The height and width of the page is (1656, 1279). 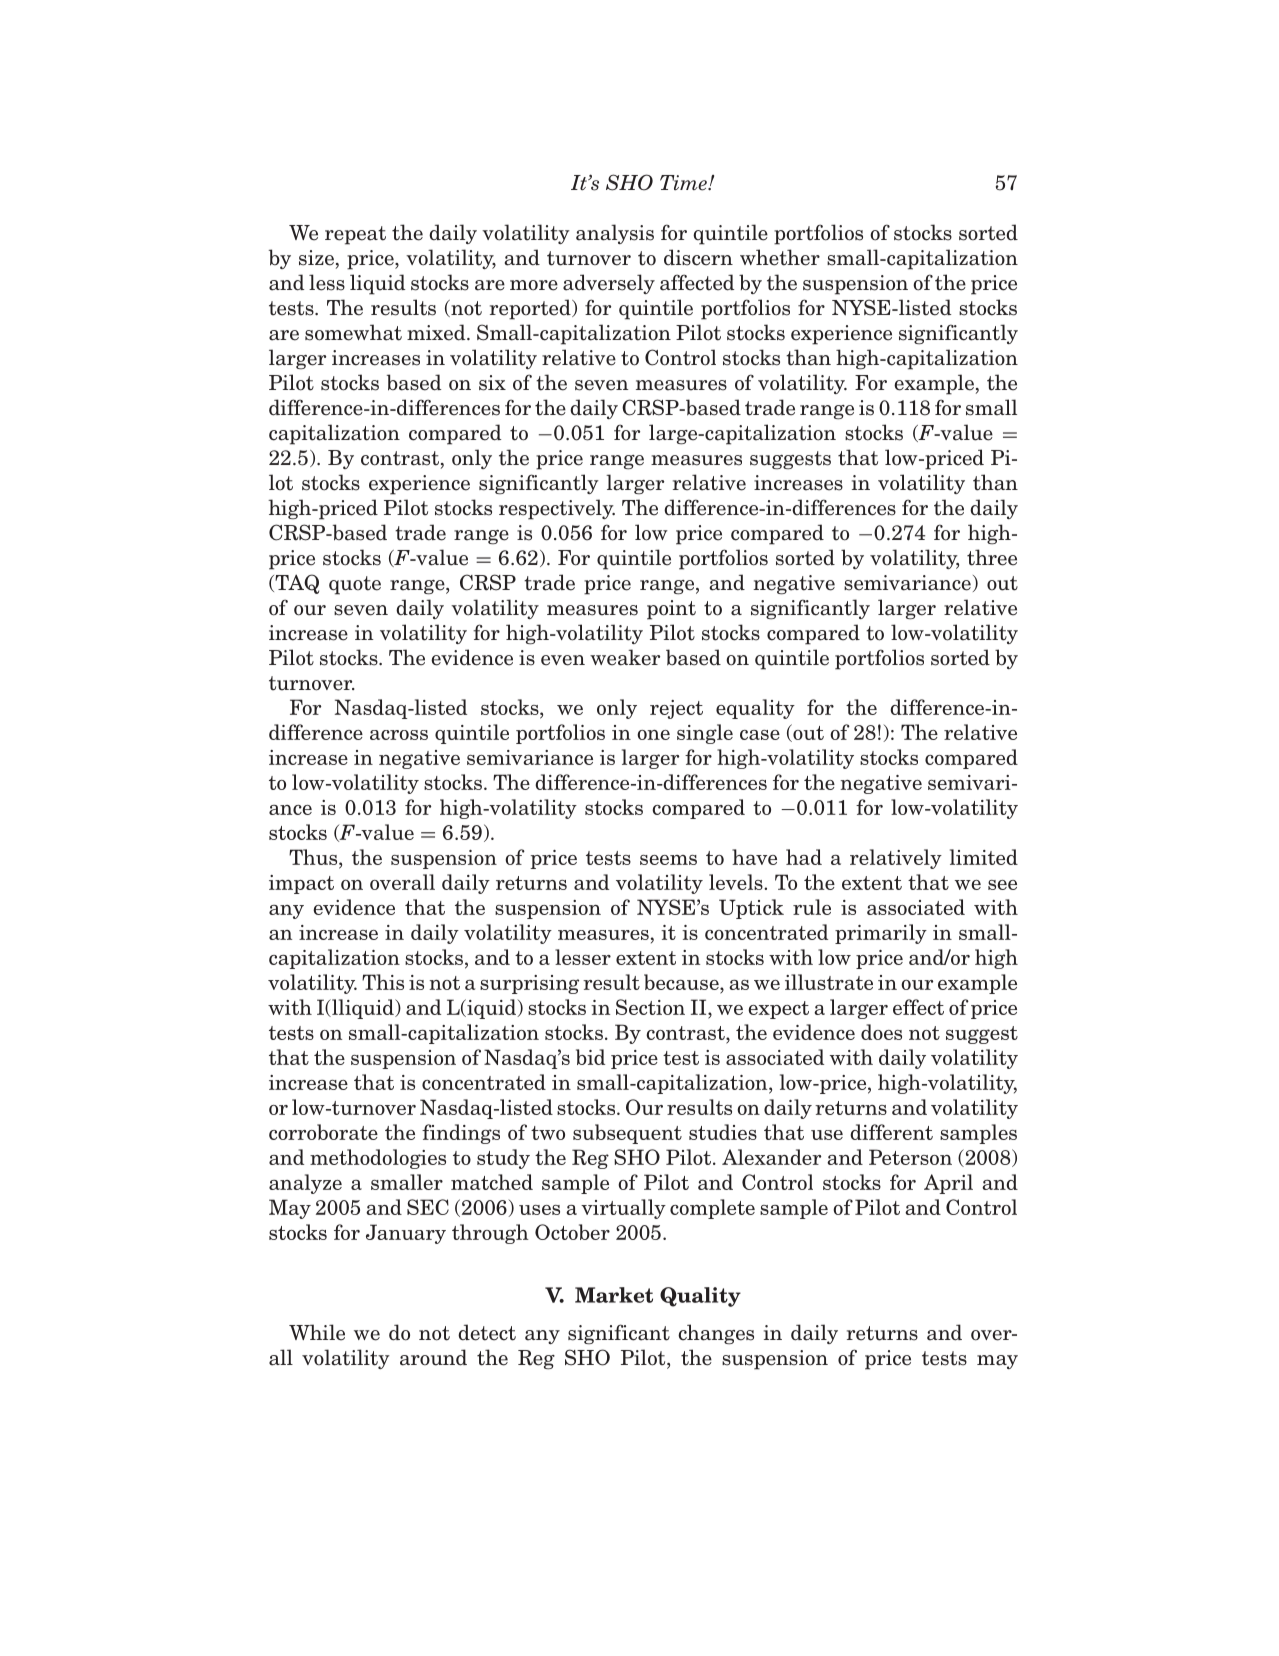 What do you see at coordinates (383, 982) in the page?
I see `This` at bounding box center [383, 982].
